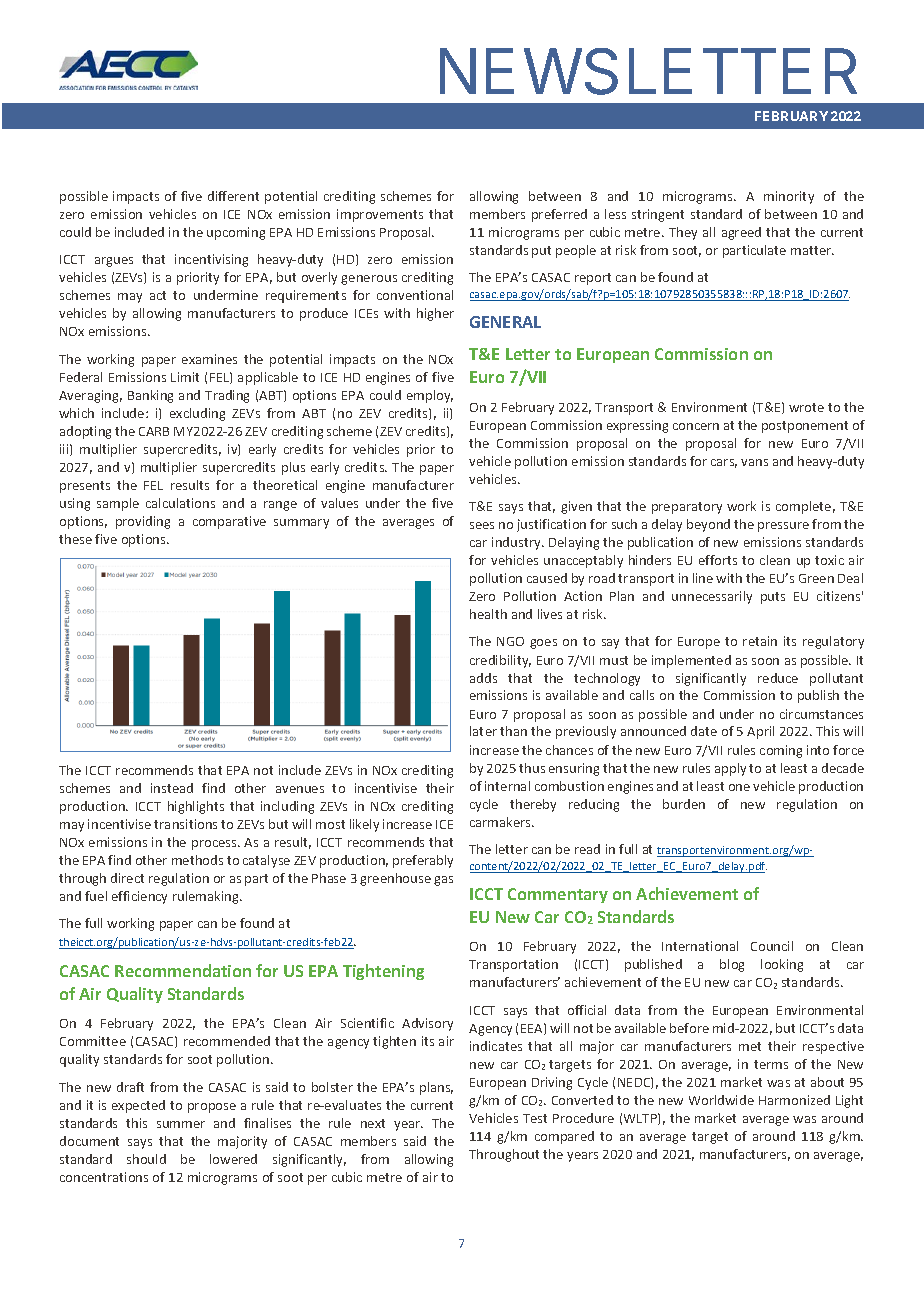 Image resolution: width=924 pixels, height=1308 pixels. Describe the element at coordinates (684, 804) in the screenshot. I see `burden` at that location.
